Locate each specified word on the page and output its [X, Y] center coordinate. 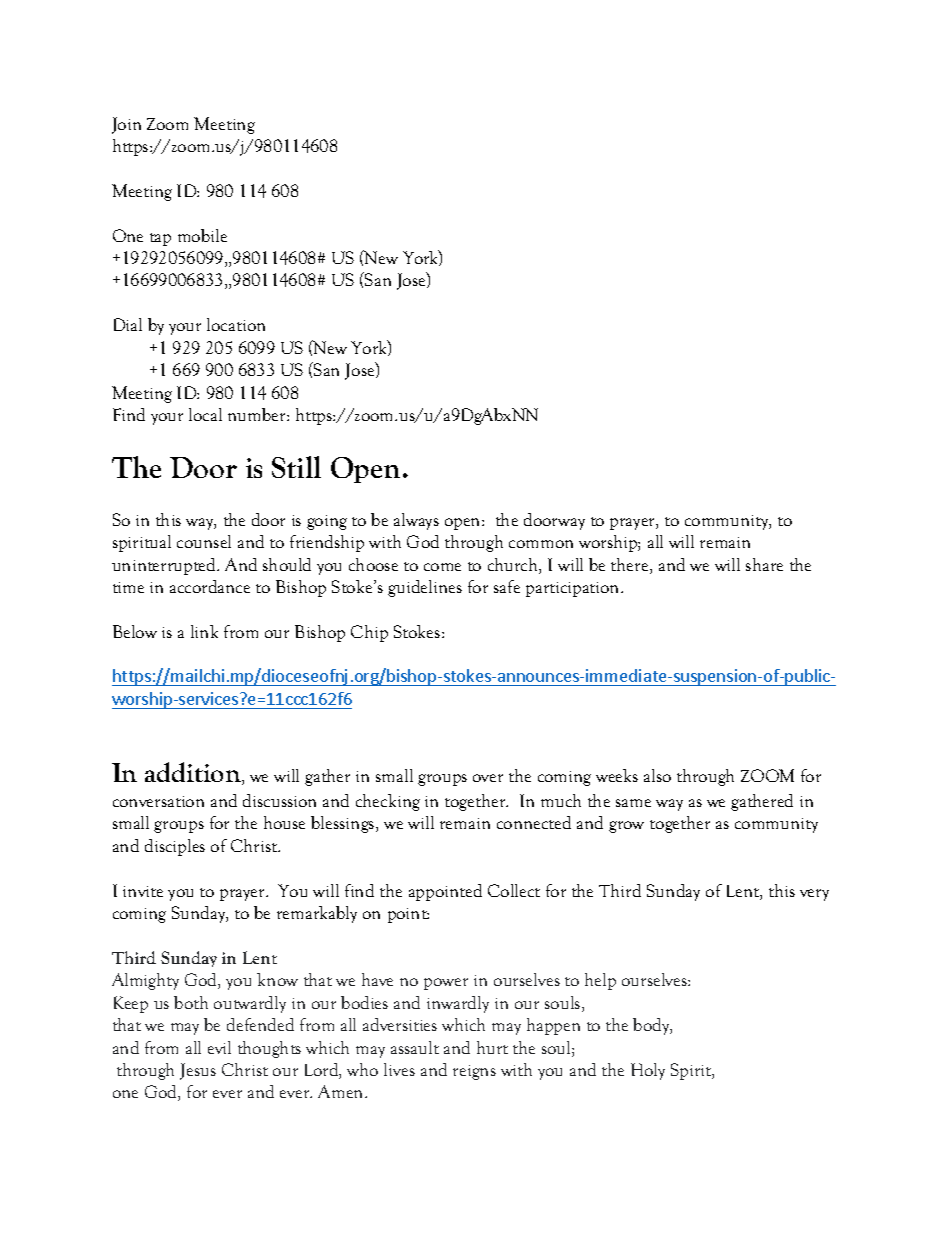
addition [194, 773]
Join [126, 125]
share [764, 564]
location [236, 324]
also [657, 775]
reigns [474, 1072]
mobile [202, 235]
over [488, 778]
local [205, 414]
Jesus [198, 1071]
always [416, 521]
